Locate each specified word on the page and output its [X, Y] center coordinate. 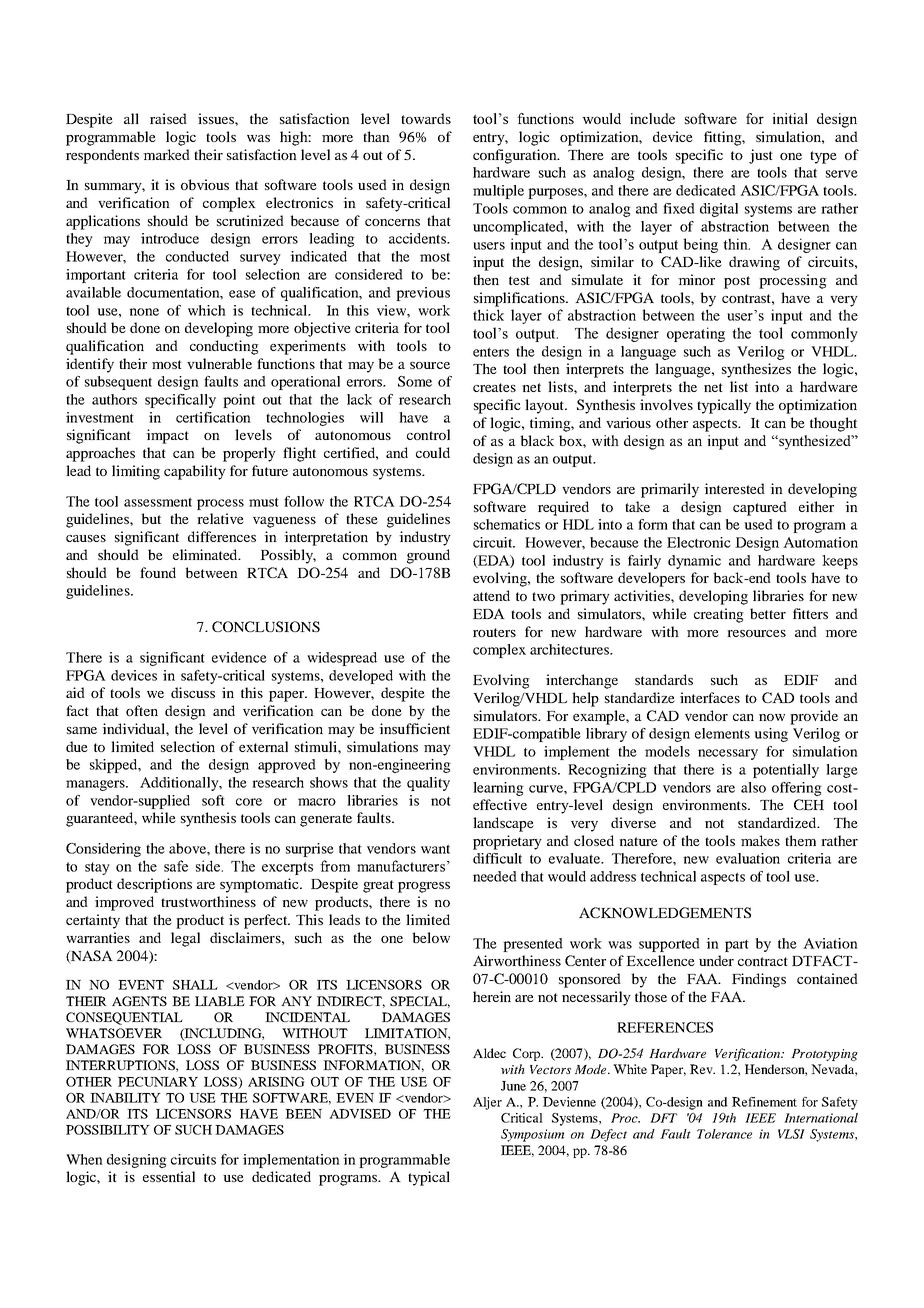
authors [114, 399]
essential [169, 1176]
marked [166, 154]
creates [494, 387]
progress [424, 887]
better [768, 613]
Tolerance [724, 1134]
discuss [193, 692]
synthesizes [756, 370]
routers [494, 632]
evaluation [748, 858]
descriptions [154, 885]
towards [426, 118]
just [761, 156]
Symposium [532, 1135]
